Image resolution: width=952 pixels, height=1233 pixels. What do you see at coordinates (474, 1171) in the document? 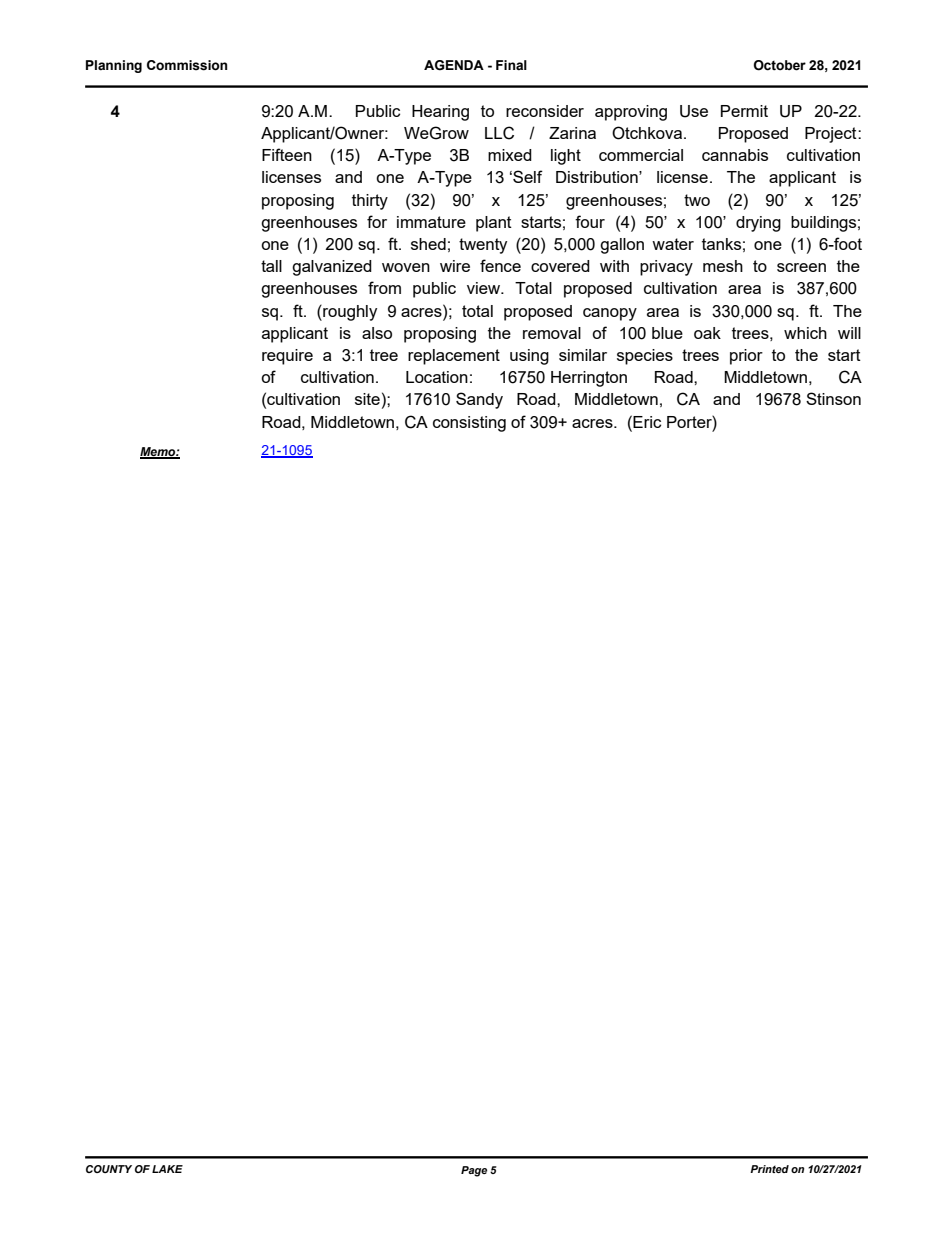
I see `Page` at bounding box center [474, 1171].
